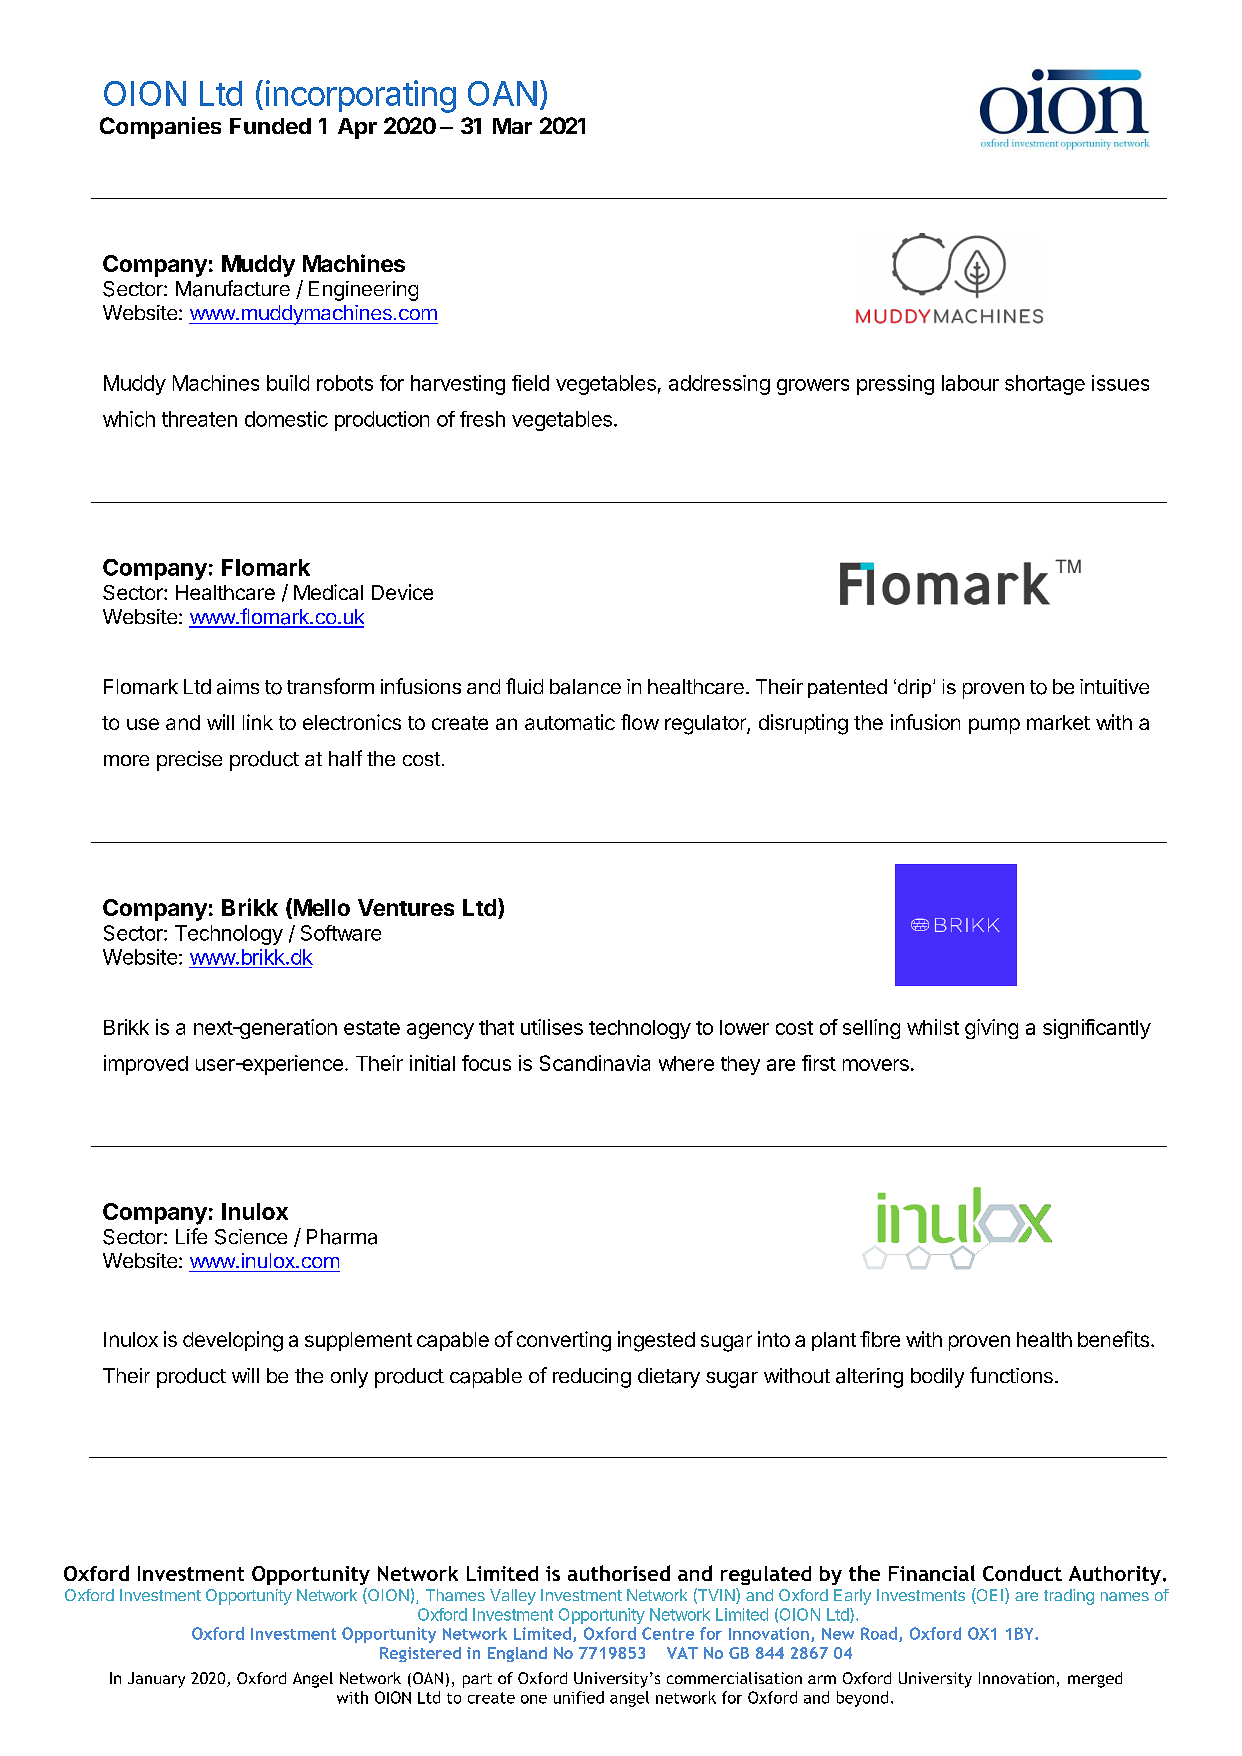 This page has width=1242, height=1756. What do you see at coordinates (552, 1027) in the page?
I see `utilises` at bounding box center [552, 1027].
